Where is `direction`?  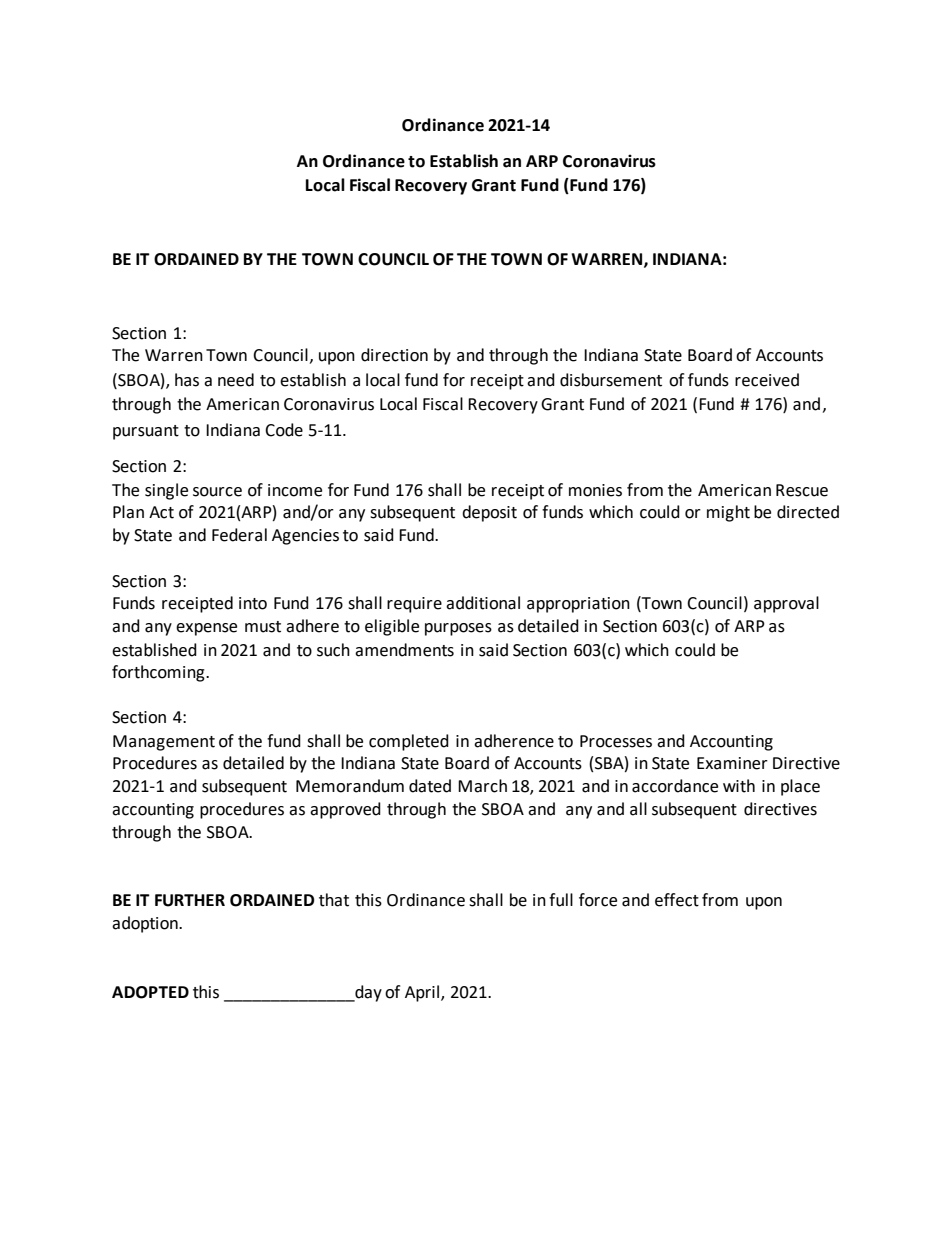
direction is located at coordinates (394, 355).
